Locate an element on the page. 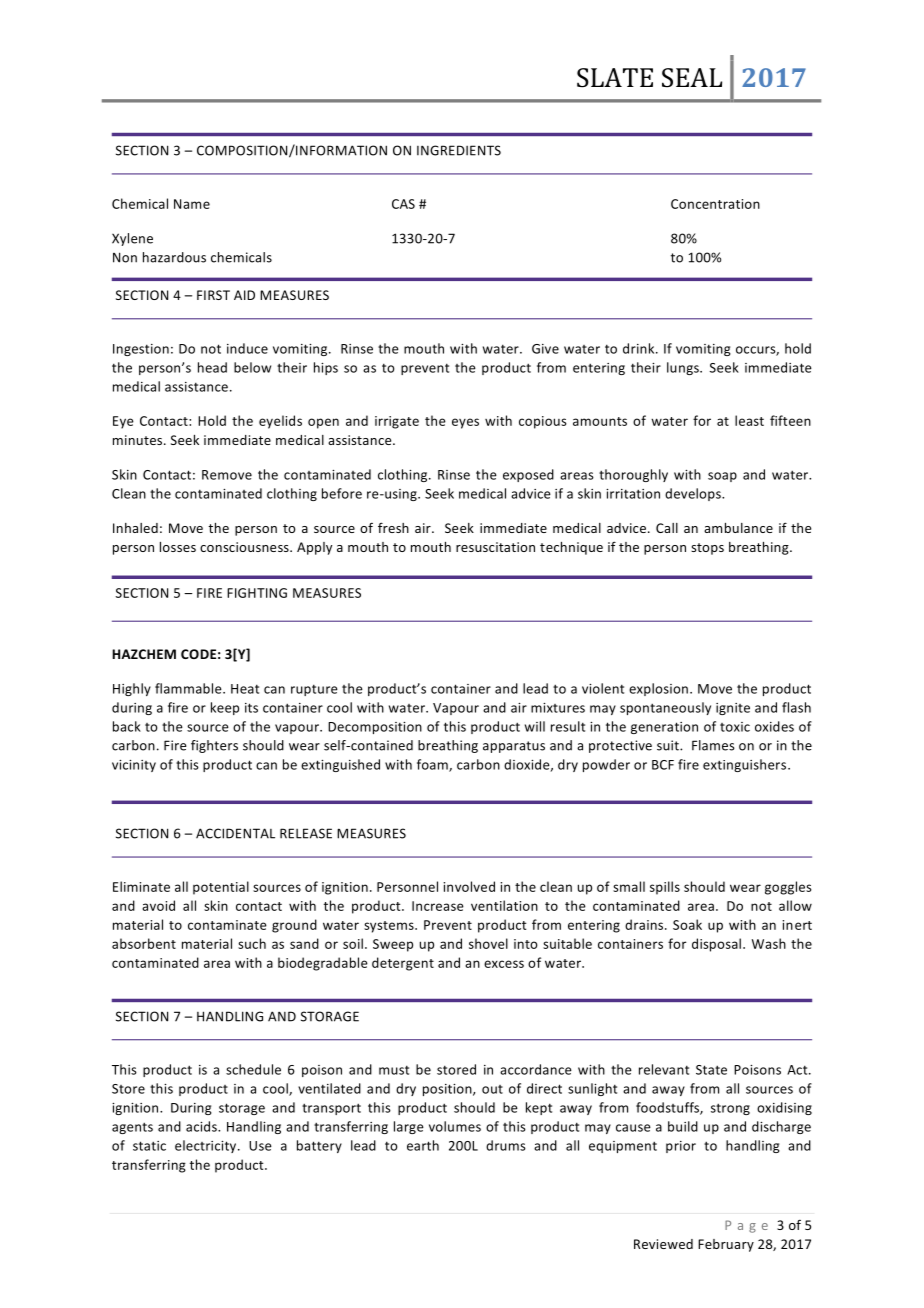 This page has height=1308, width=924. will is located at coordinates (535, 726).
